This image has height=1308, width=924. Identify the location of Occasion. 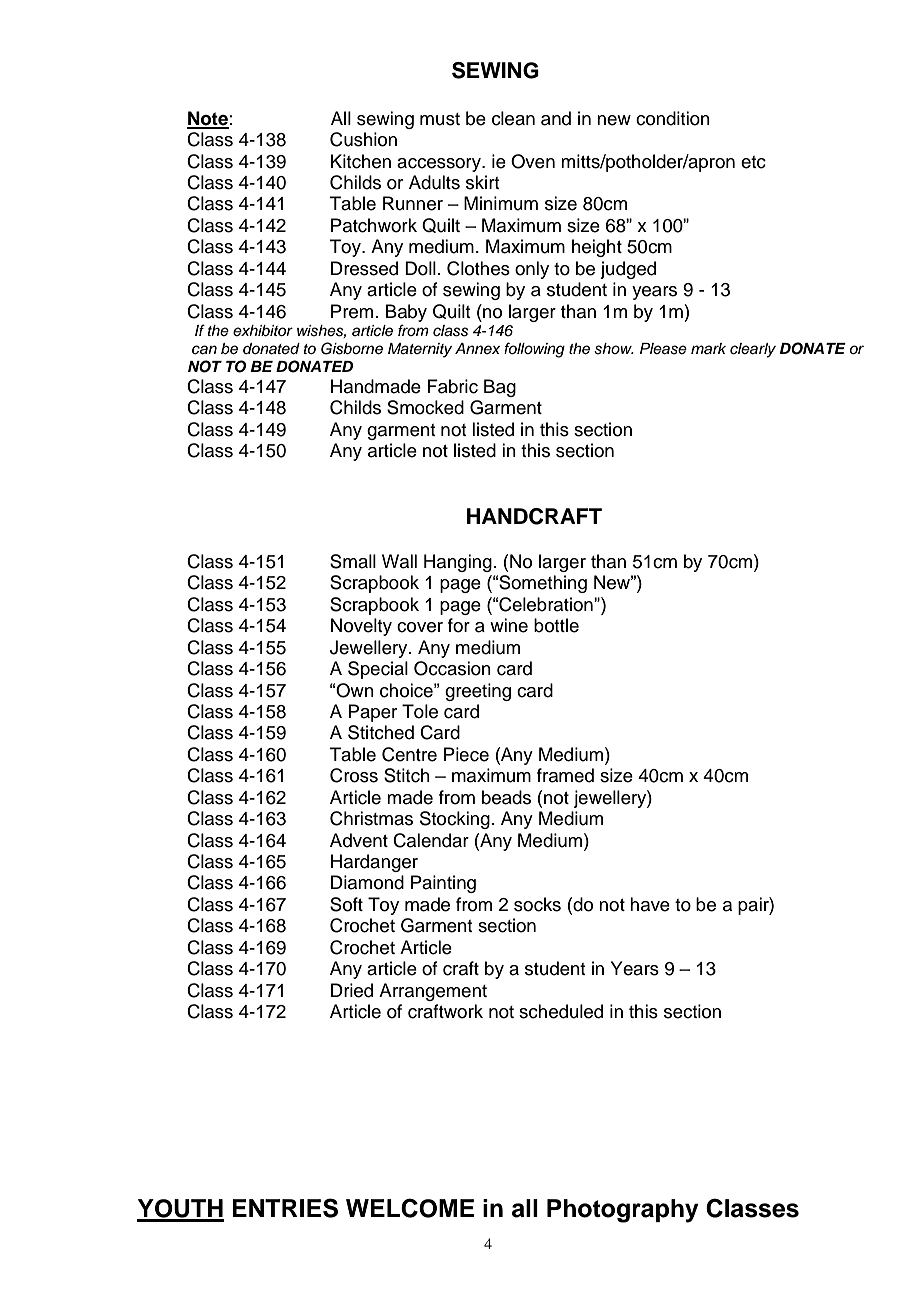
(452, 668).
